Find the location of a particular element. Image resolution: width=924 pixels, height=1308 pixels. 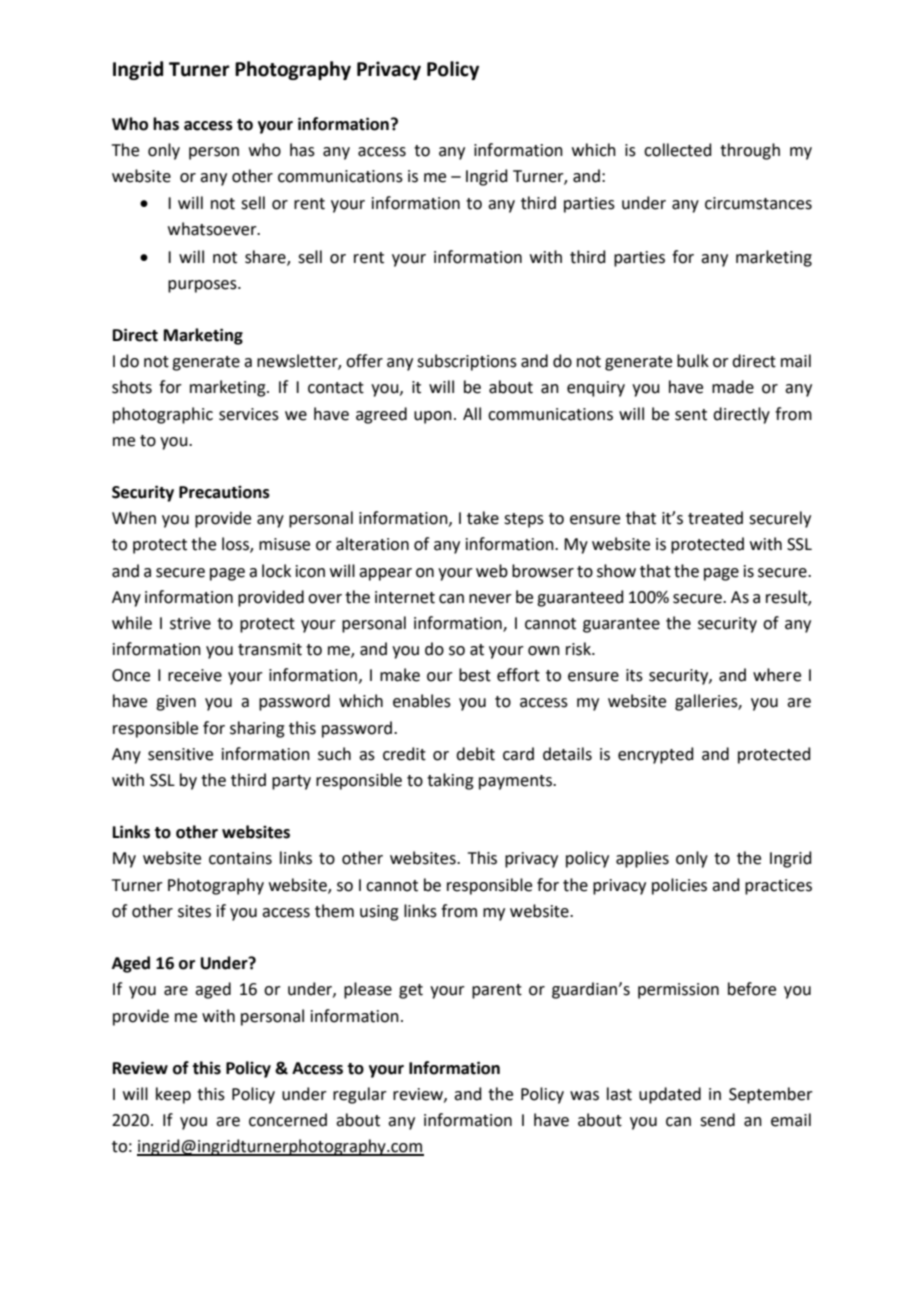

strive is located at coordinates (190, 623).
